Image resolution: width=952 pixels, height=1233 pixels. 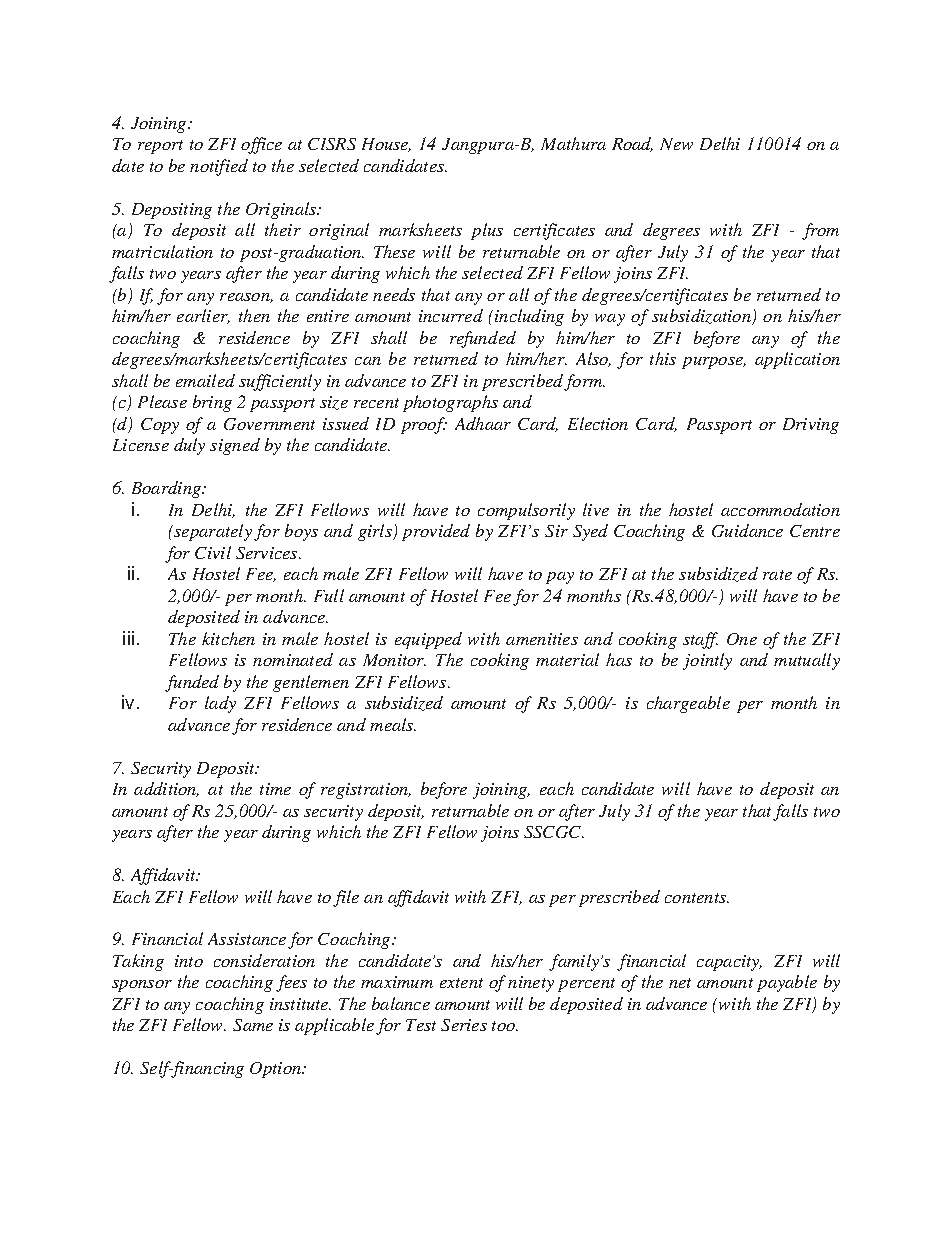 What do you see at coordinates (253, 1025) in the document?
I see `Same` at bounding box center [253, 1025].
